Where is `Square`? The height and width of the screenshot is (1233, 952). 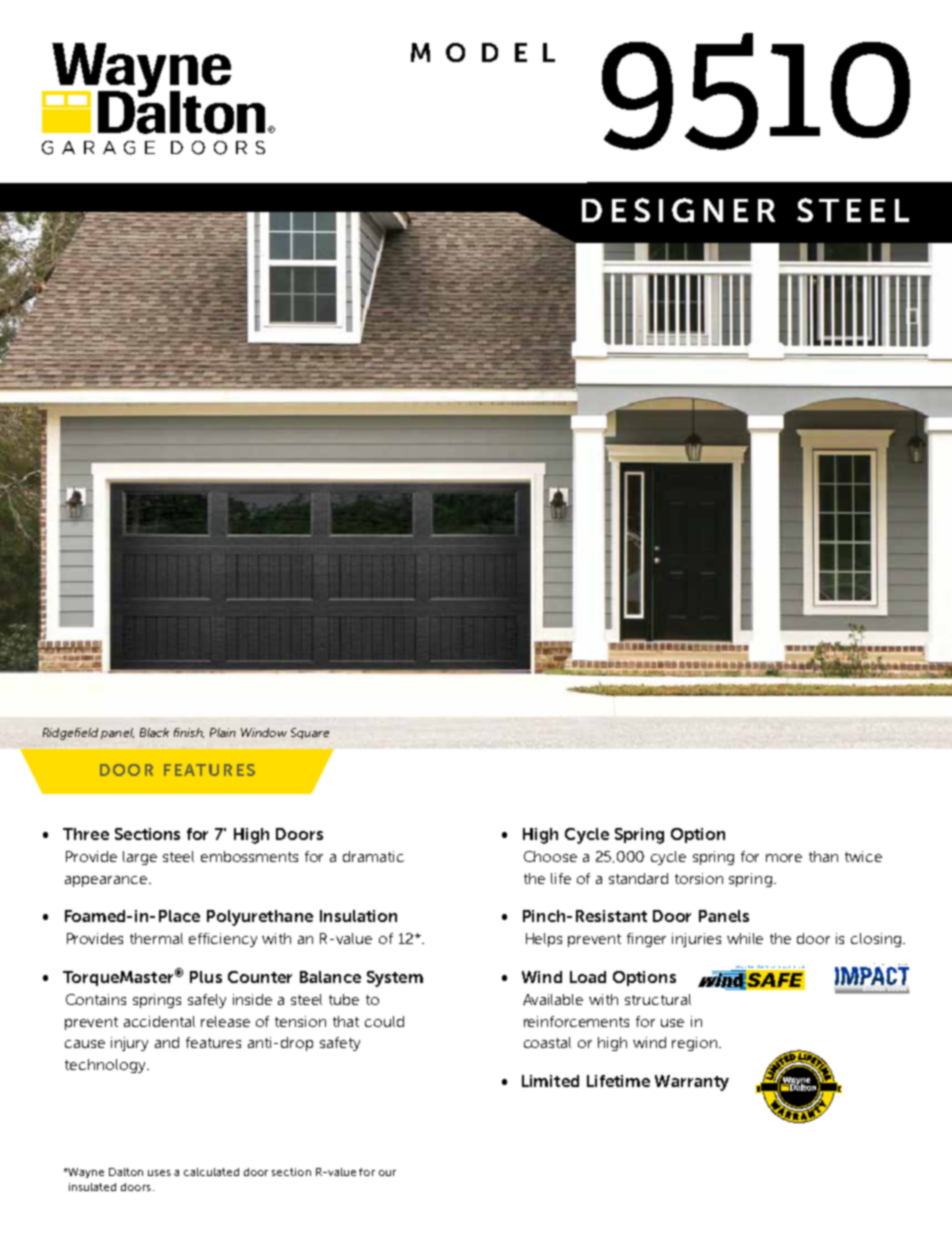
Square is located at coordinates (310, 733).
